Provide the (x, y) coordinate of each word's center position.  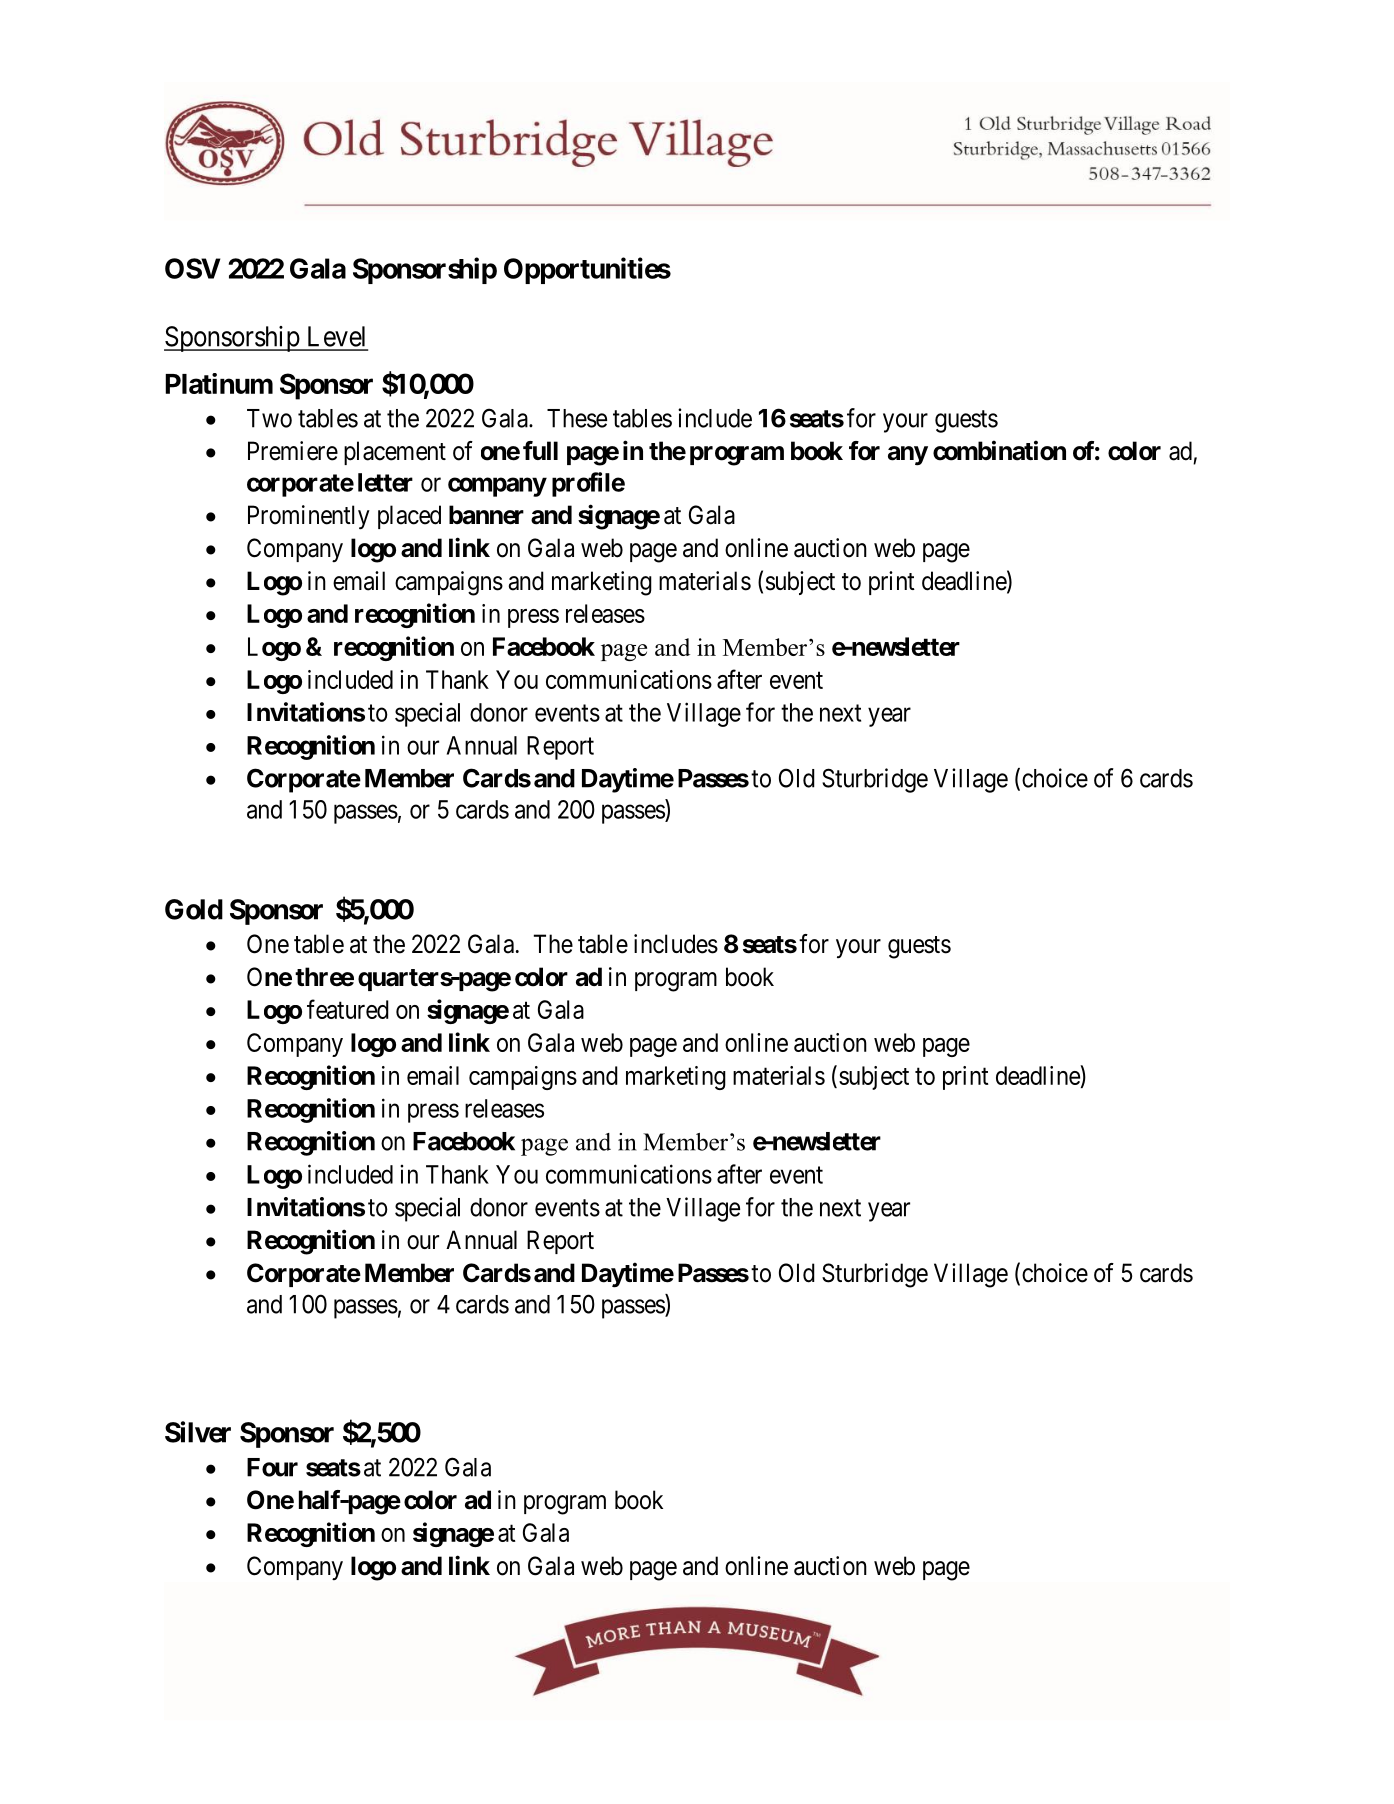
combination (999, 450)
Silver (198, 1432)
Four (272, 1467)
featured (348, 1009)
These (577, 418)
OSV (193, 268)
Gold (194, 909)
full (540, 450)
